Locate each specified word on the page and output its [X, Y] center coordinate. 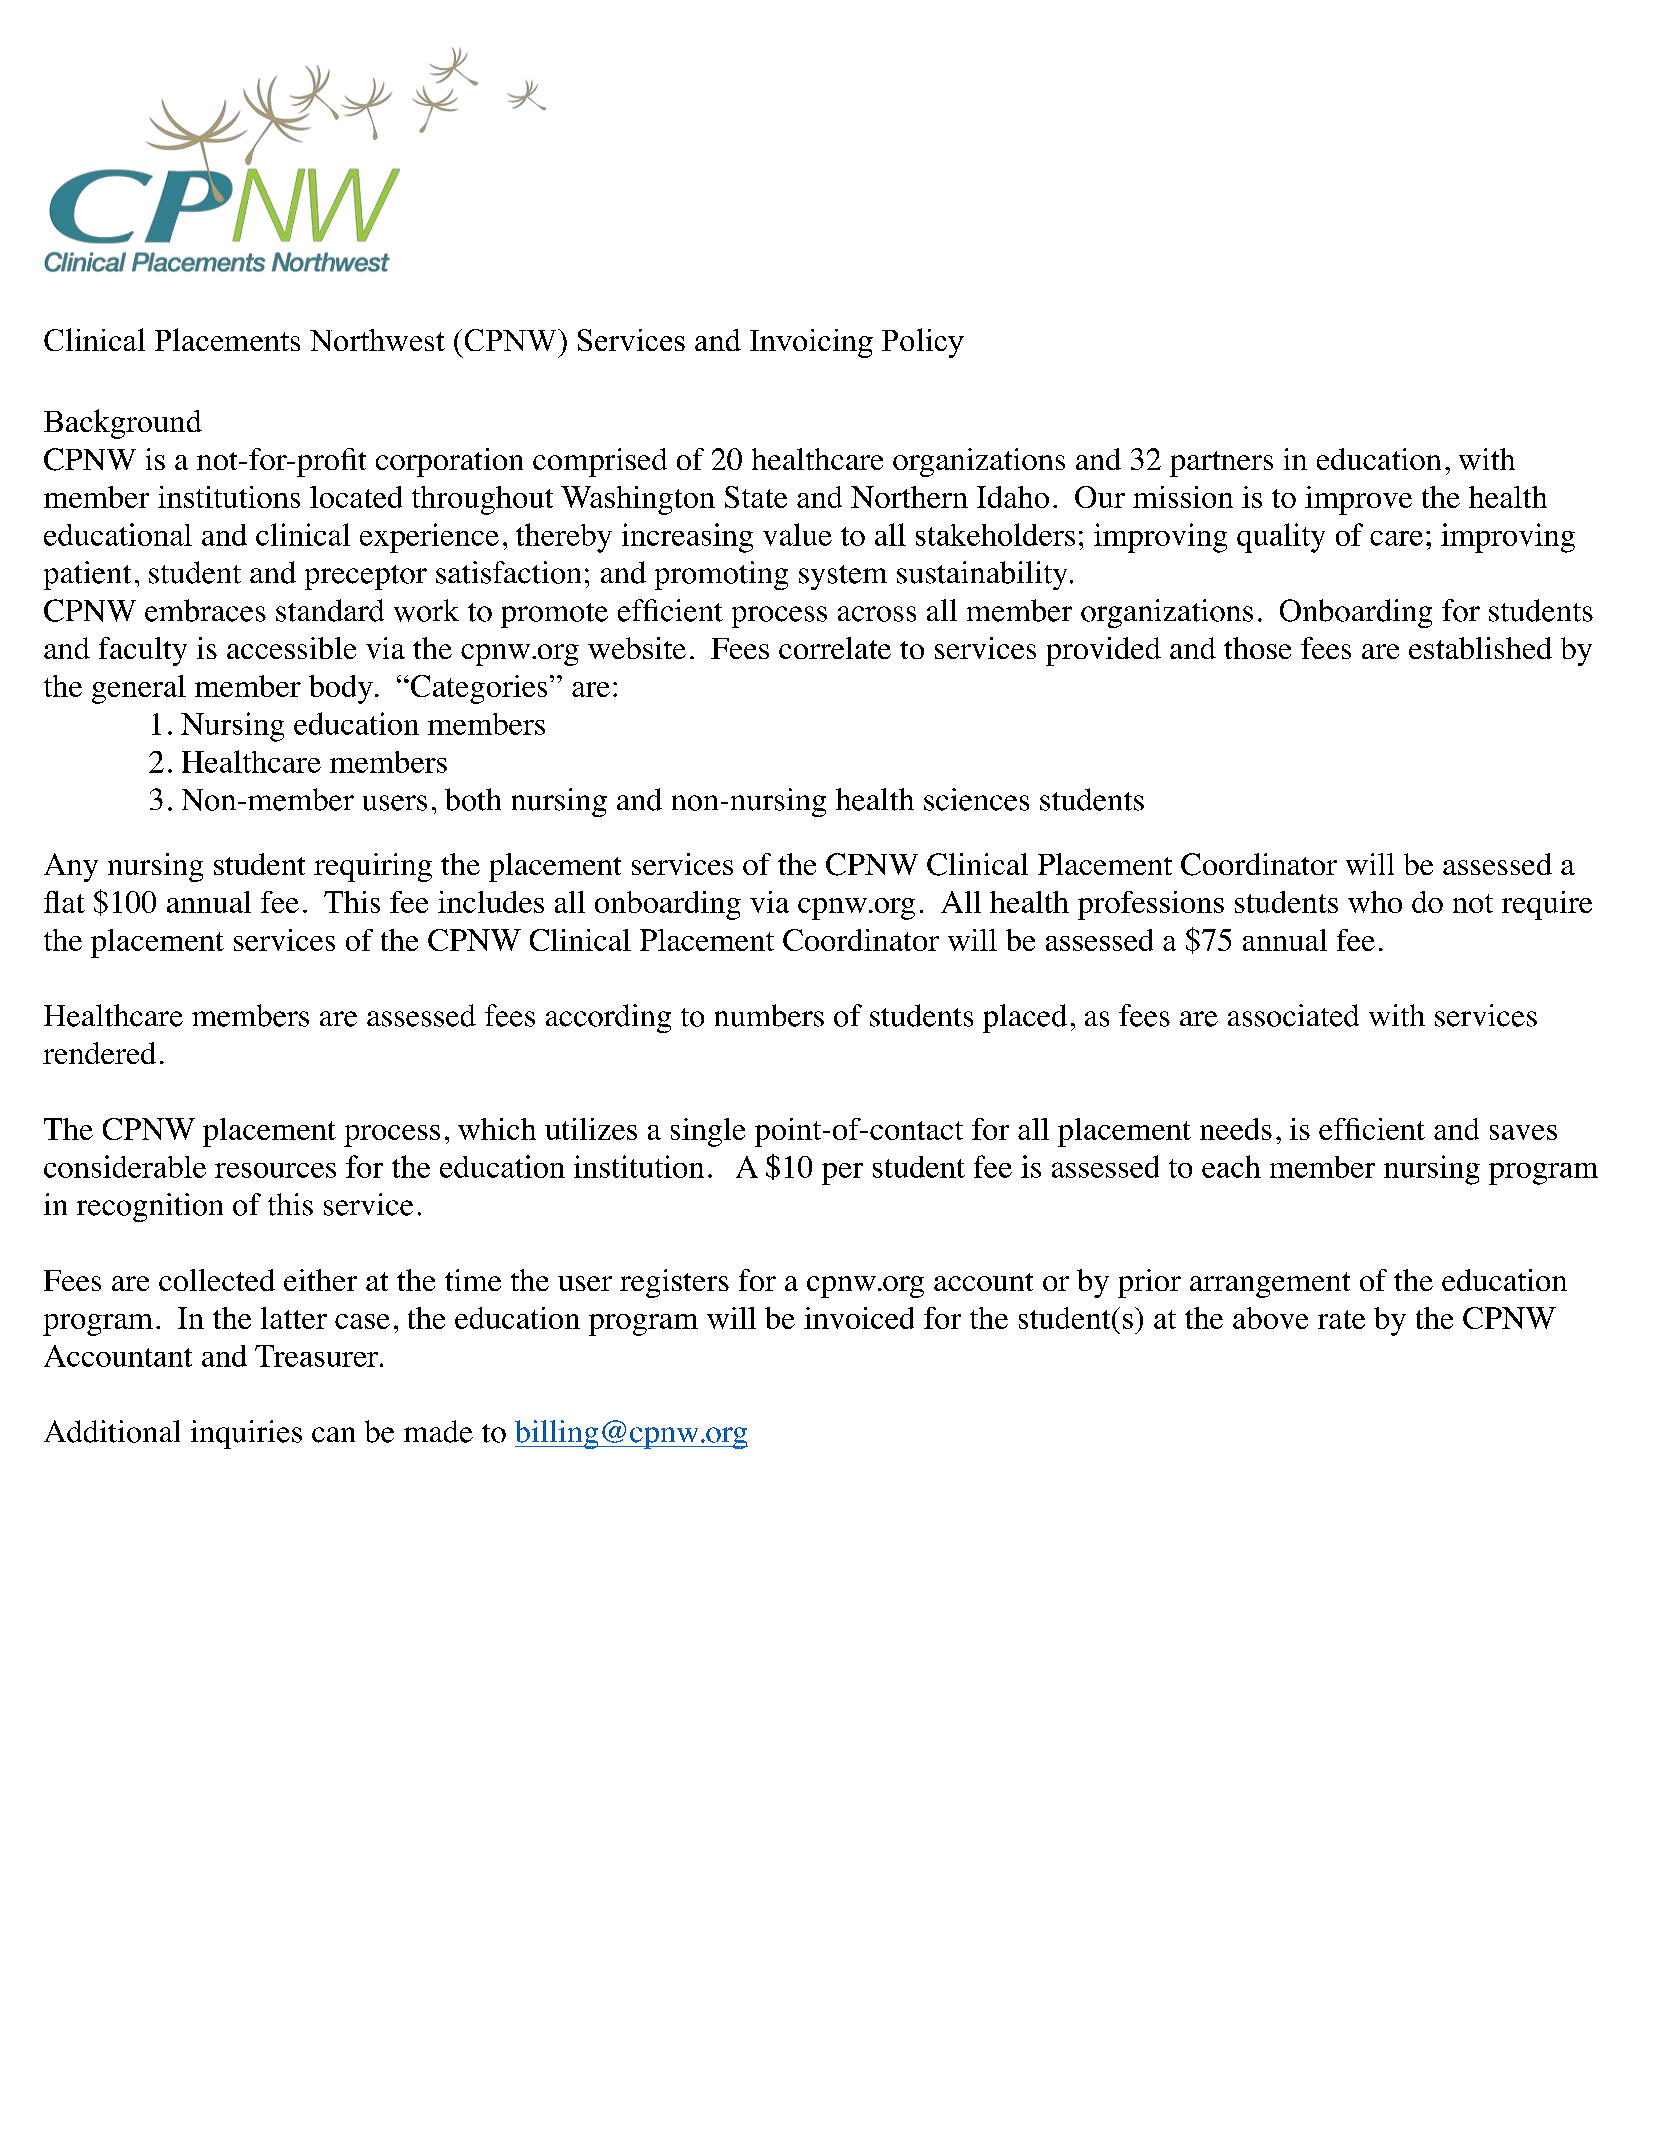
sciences [976, 799]
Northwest [377, 340]
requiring [373, 867]
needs [1236, 1129]
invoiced [859, 1318]
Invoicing [811, 343]
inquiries [246, 1434]
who [1375, 902]
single [708, 1132]
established [1480, 648]
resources [275, 1170]
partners [1221, 464]
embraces [205, 610]
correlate [835, 648]
